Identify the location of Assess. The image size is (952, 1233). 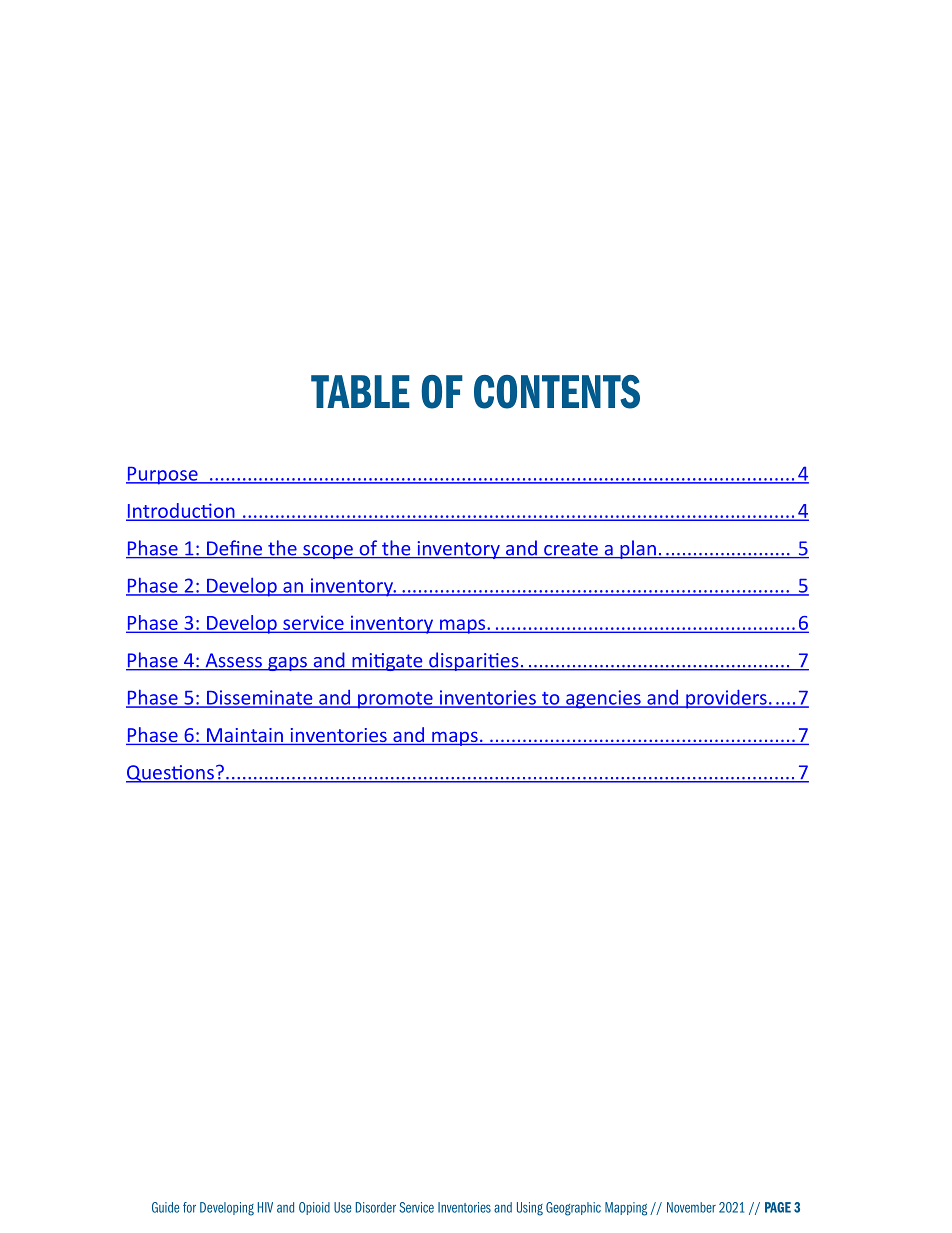
(233, 661).
